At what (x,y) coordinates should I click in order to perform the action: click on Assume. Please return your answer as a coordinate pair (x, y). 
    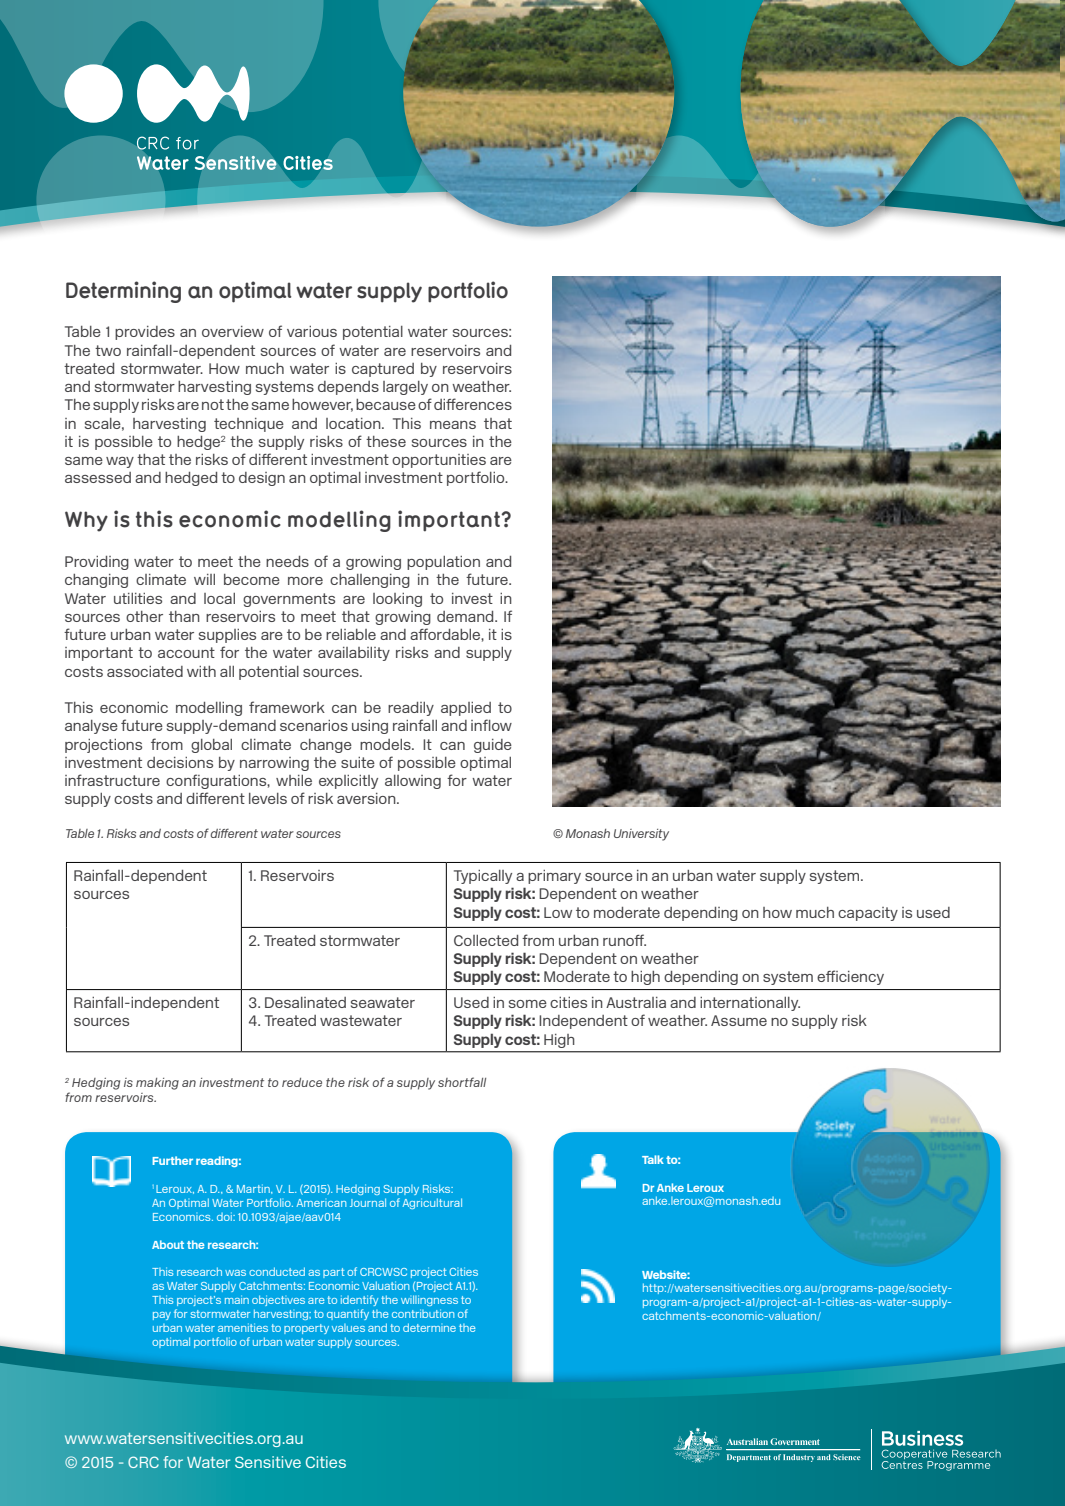
    Looking at the image, I should click on (739, 1020).
